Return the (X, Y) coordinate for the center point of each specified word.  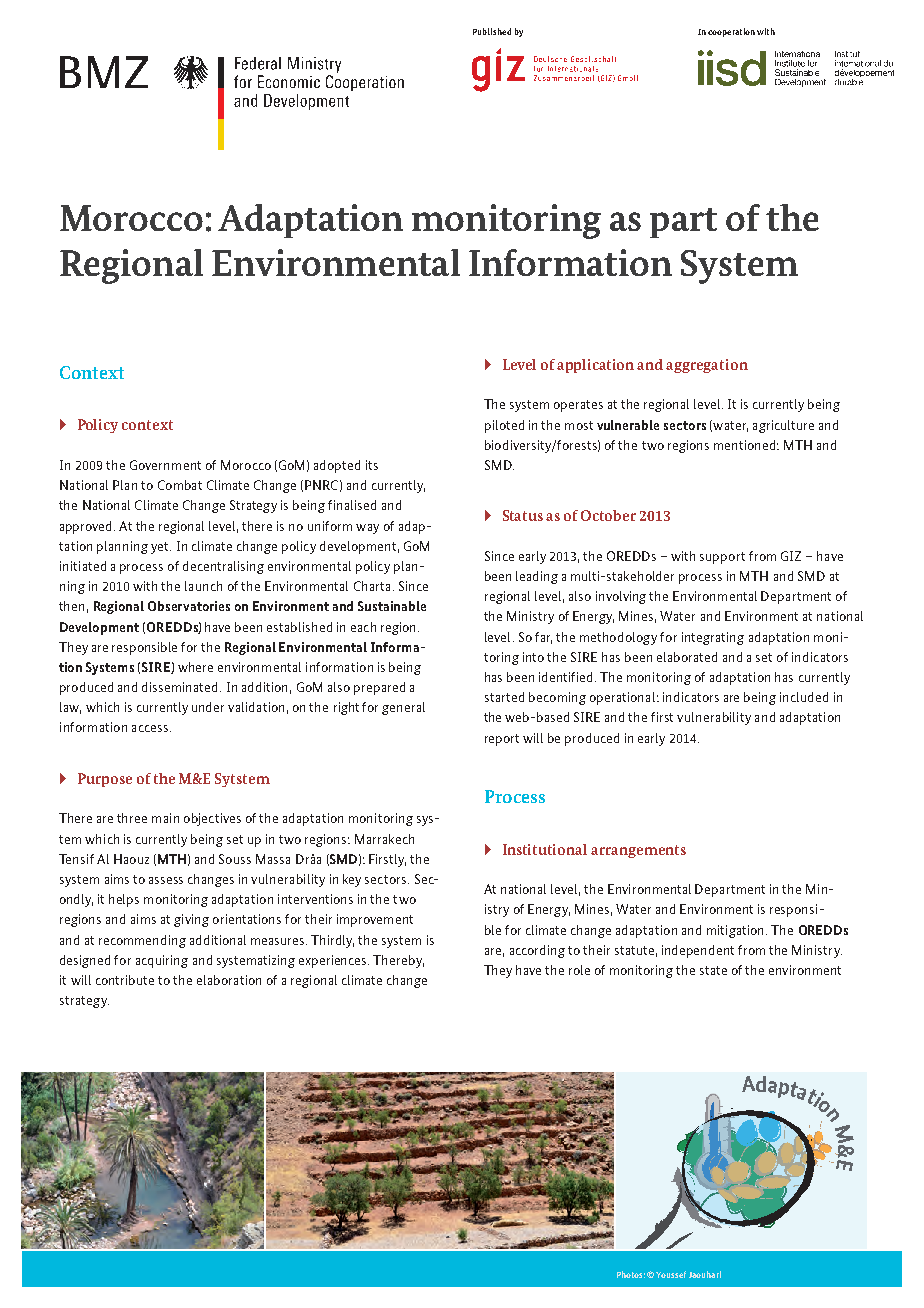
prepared (379, 688)
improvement (375, 920)
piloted (504, 426)
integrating (713, 638)
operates (578, 406)
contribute (125, 980)
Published (492, 31)
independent (698, 951)
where (195, 667)
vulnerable (628, 425)
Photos (631, 1274)
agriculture (783, 426)
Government (165, 465)
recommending (142, 941)
